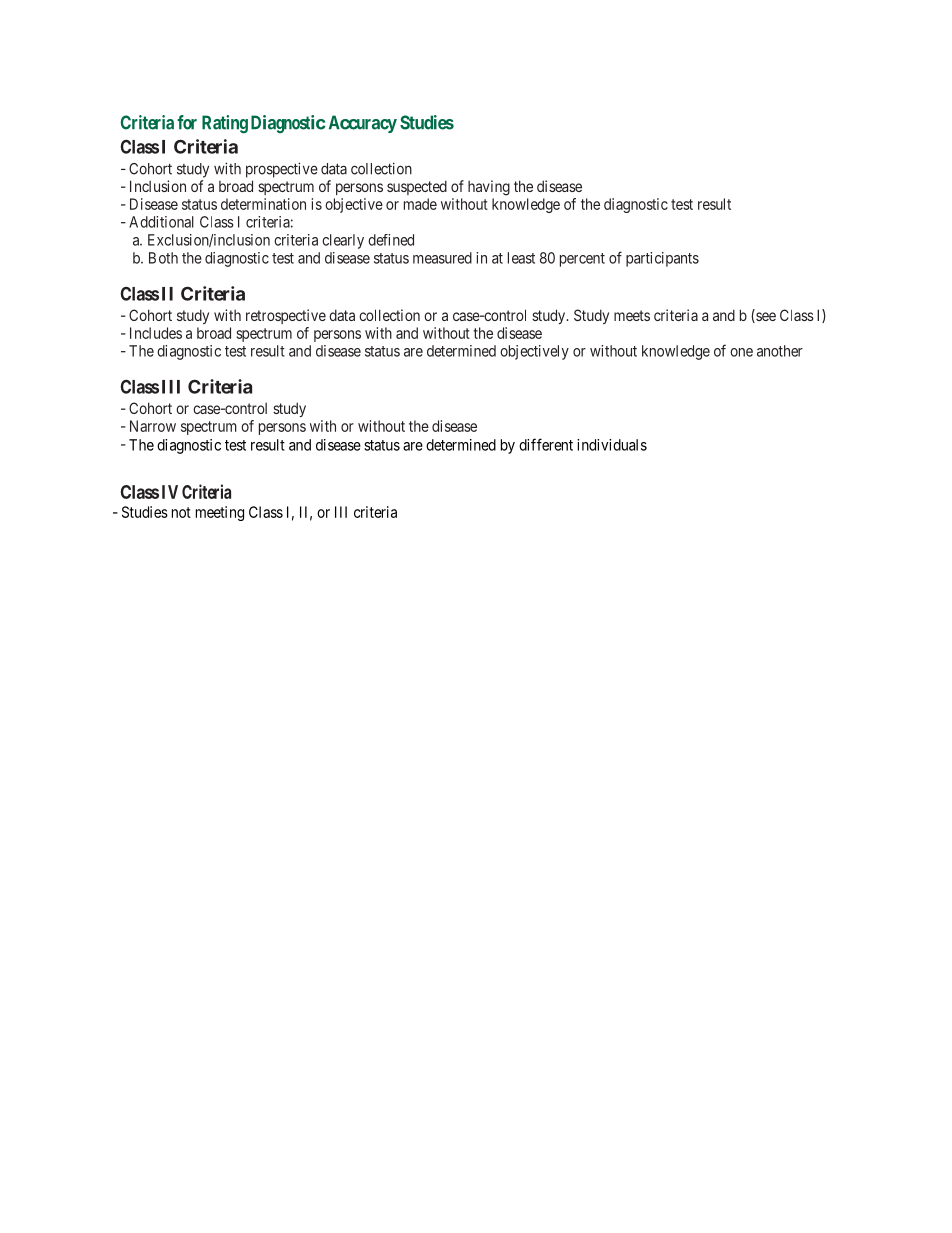  Describe the element at coordinates (163, 258) in the image. I see `Both` at that location.
